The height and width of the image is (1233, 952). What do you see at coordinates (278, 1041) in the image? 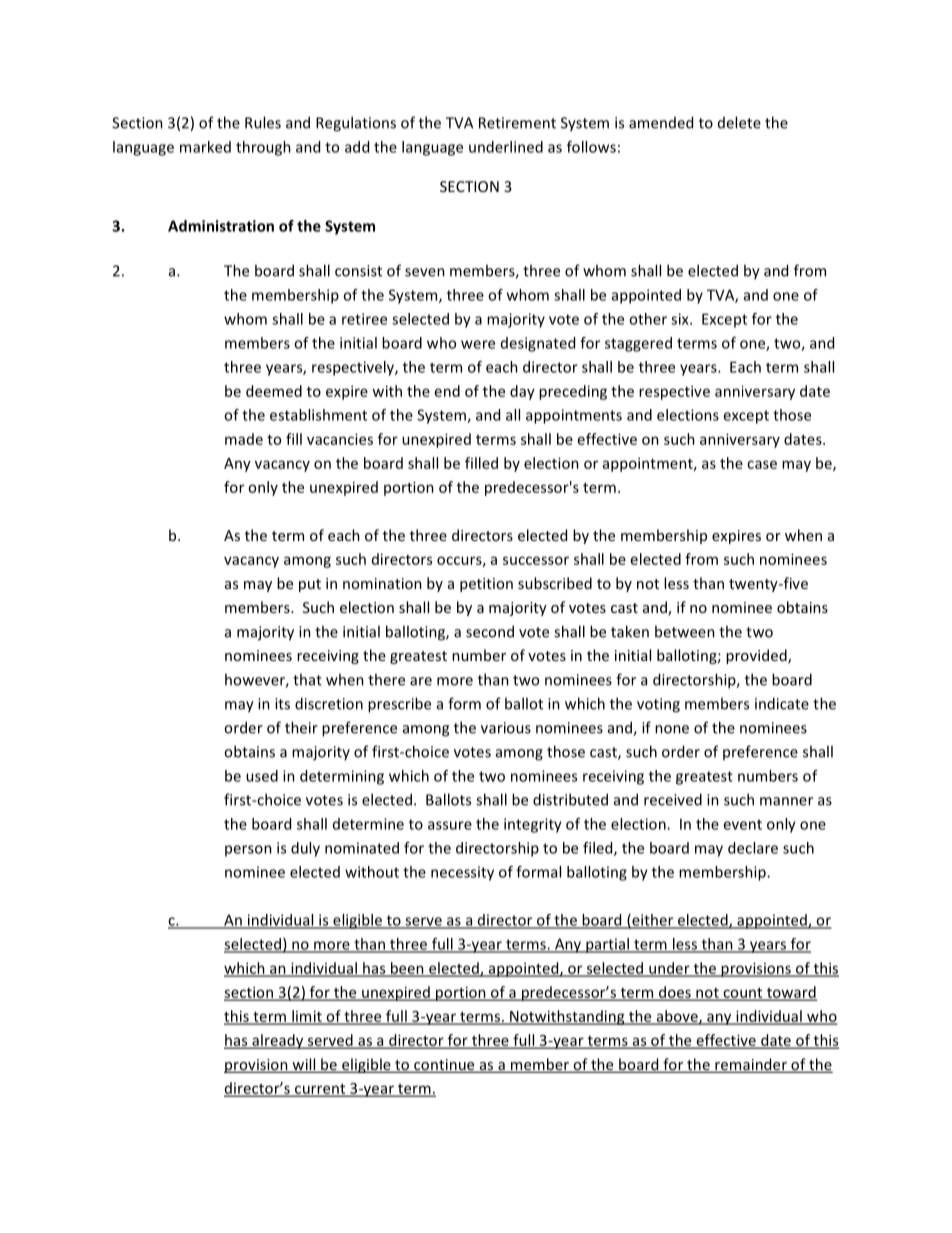
I see `already` at bounding box center [278, 1041].
